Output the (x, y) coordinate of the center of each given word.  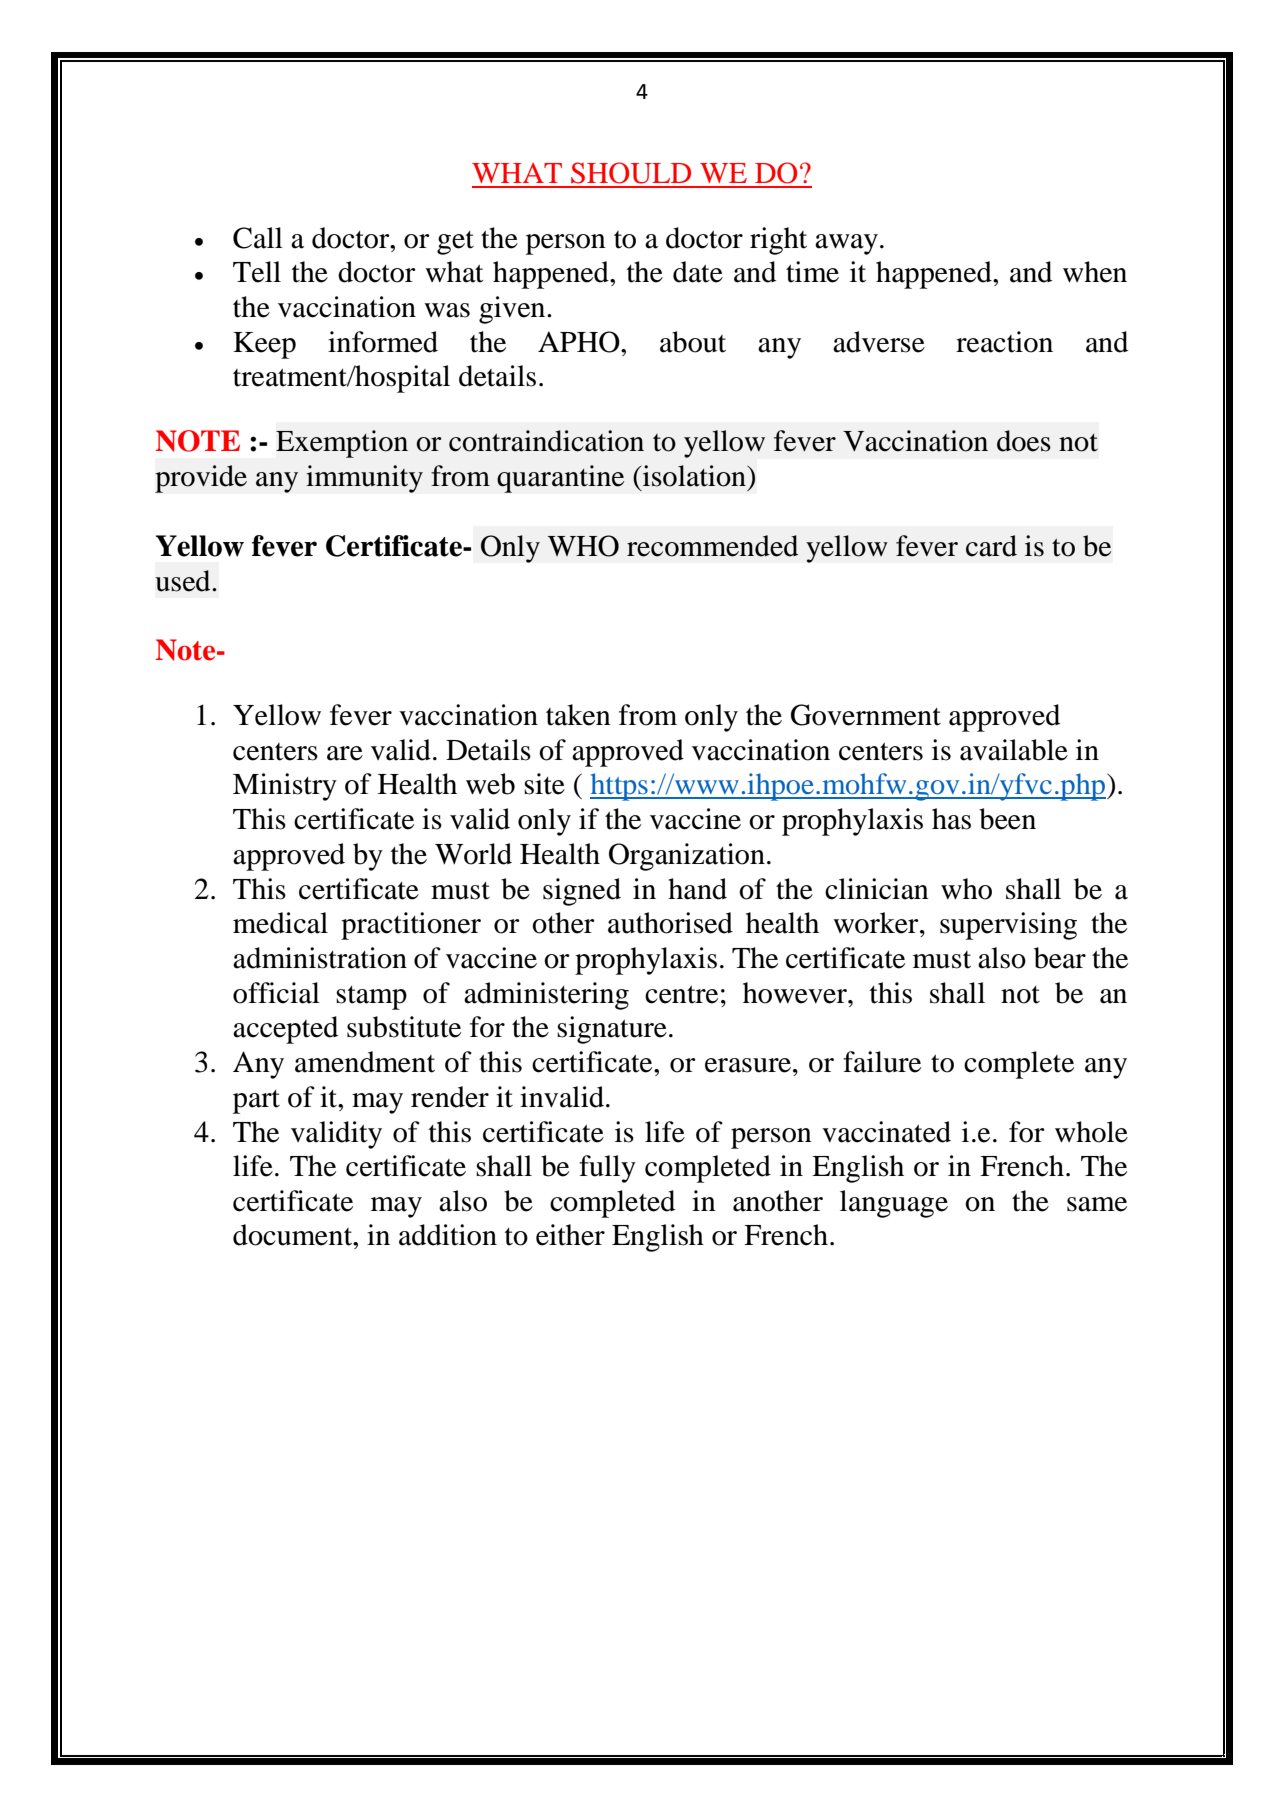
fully (607, 1169)
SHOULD (631, 173)
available (1014, 750)
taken (578, 715)
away (846, 244)
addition (448, 1235)
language (894, 1204)
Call (258, 238)
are (345, 753)
